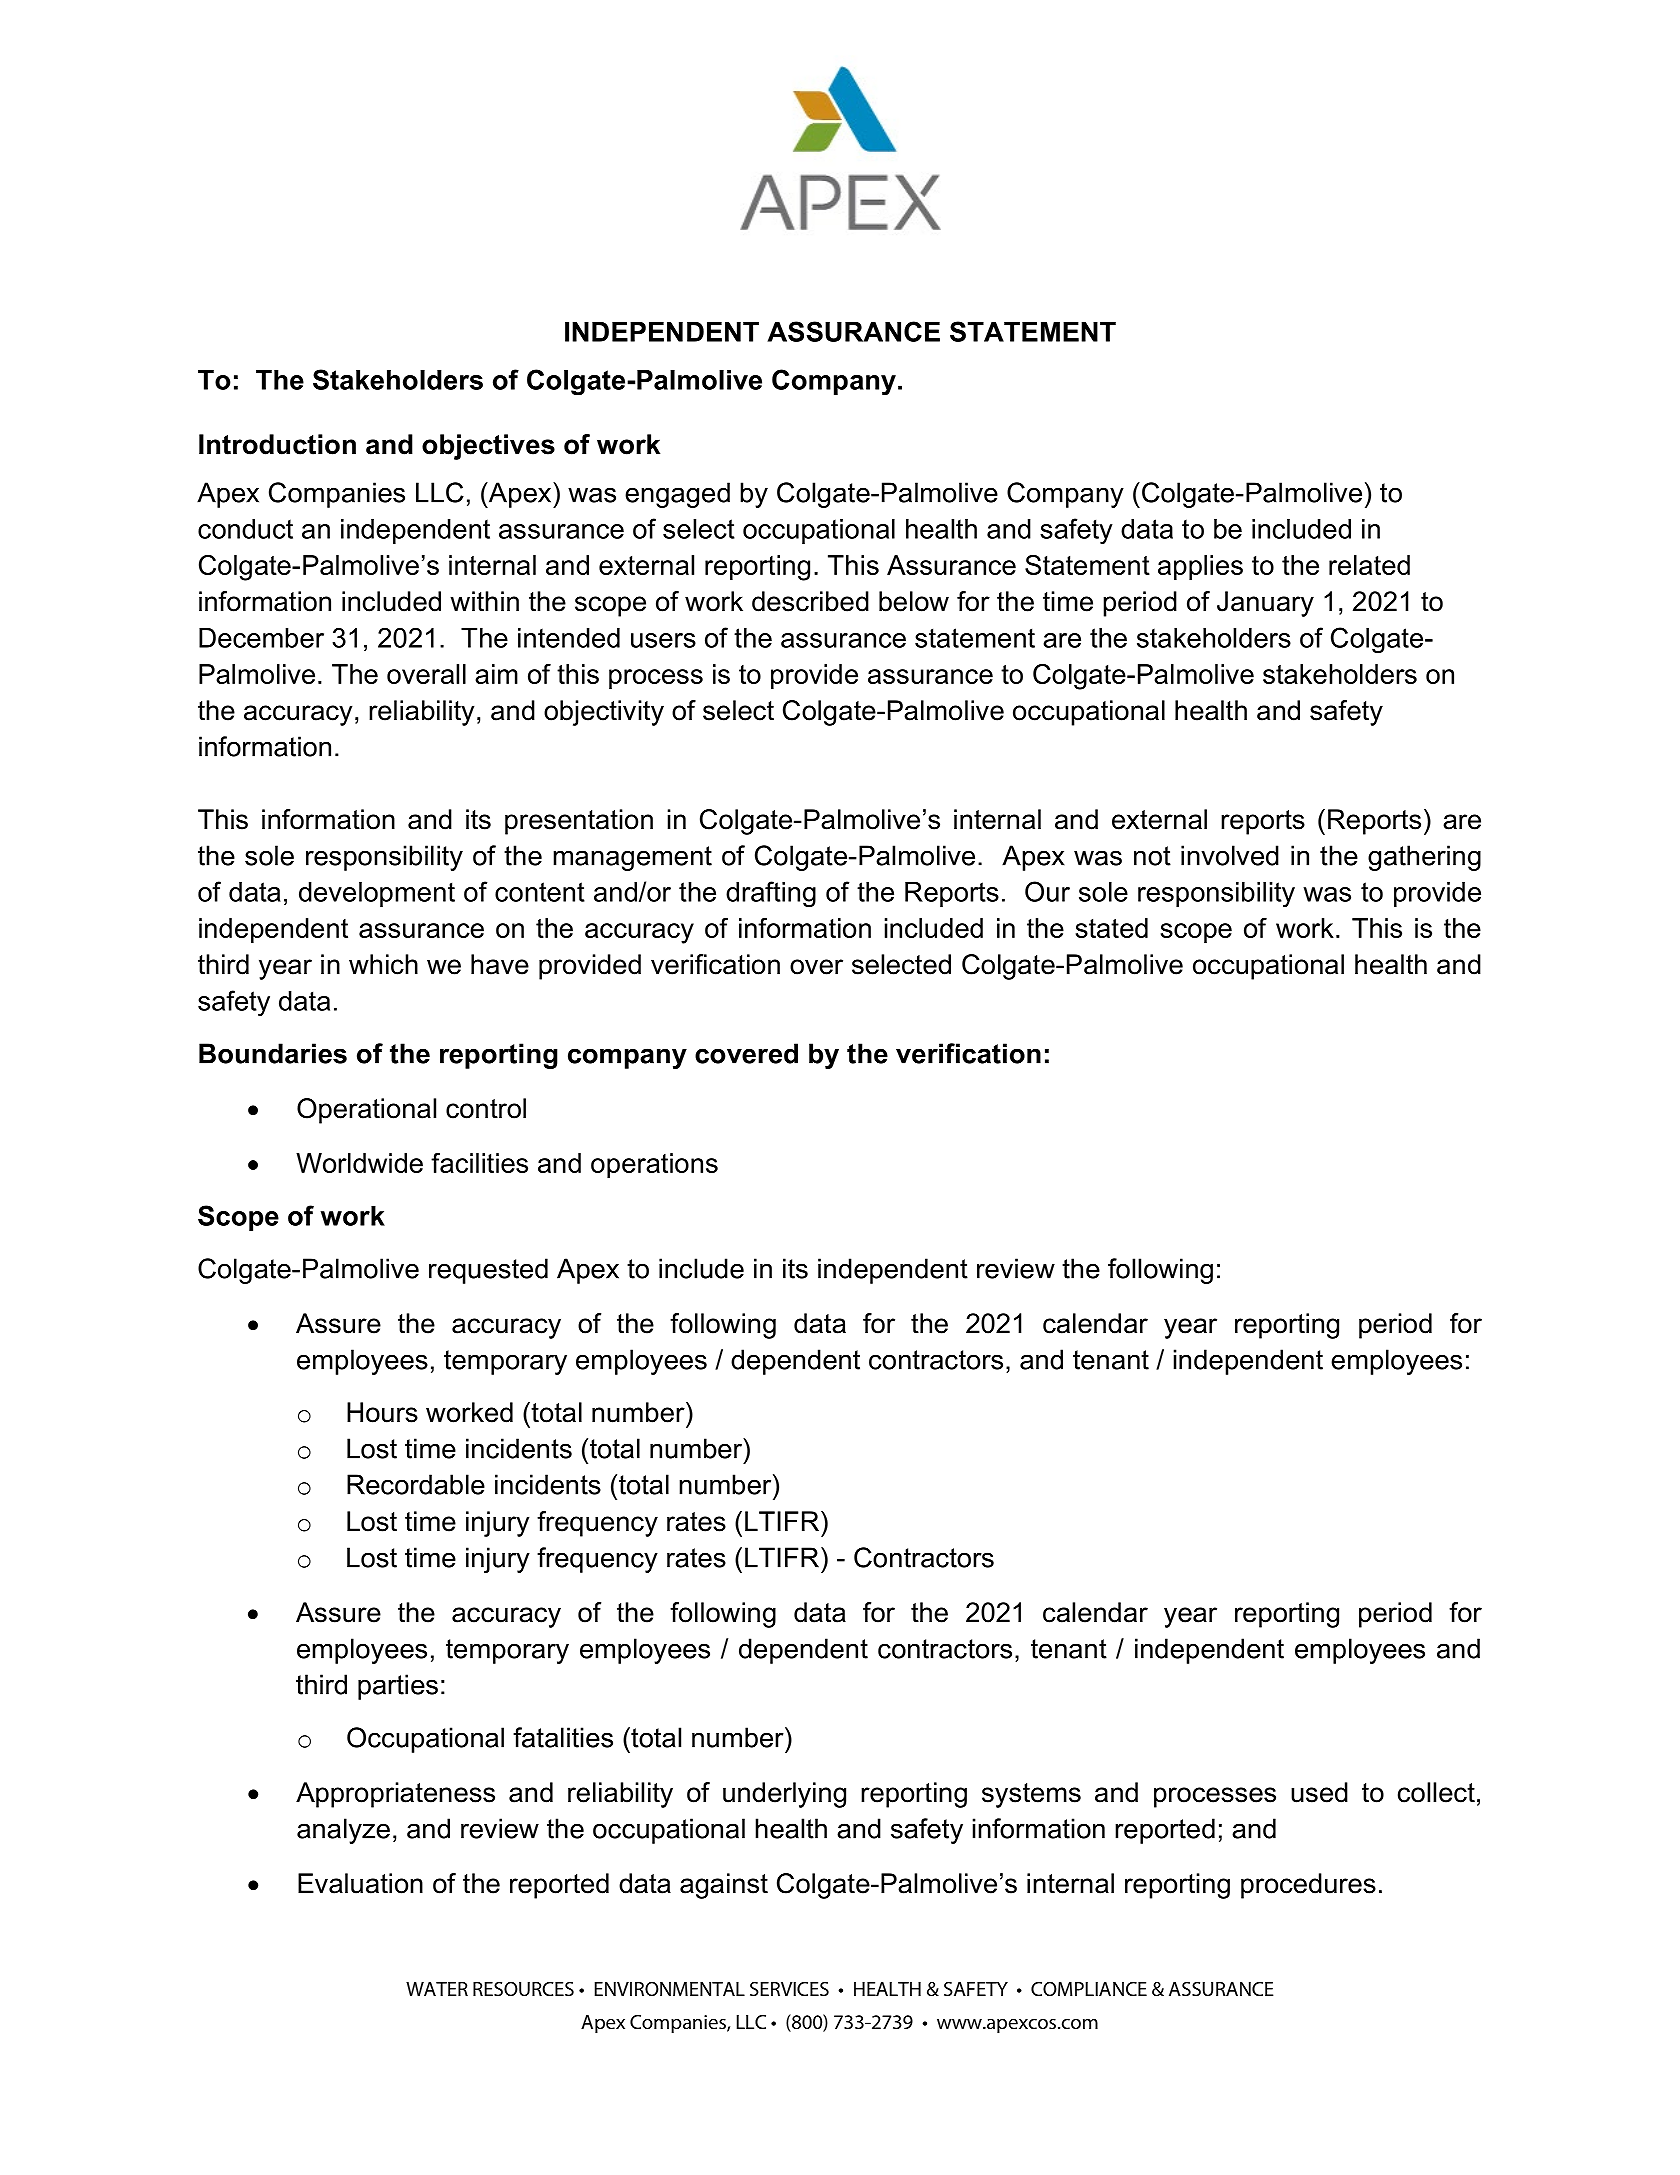 This image has width=1680, height=2175. What do you see at coordinates (437, 1989) in the image?
I see `WATER` at bounding box center [437, 1989].
